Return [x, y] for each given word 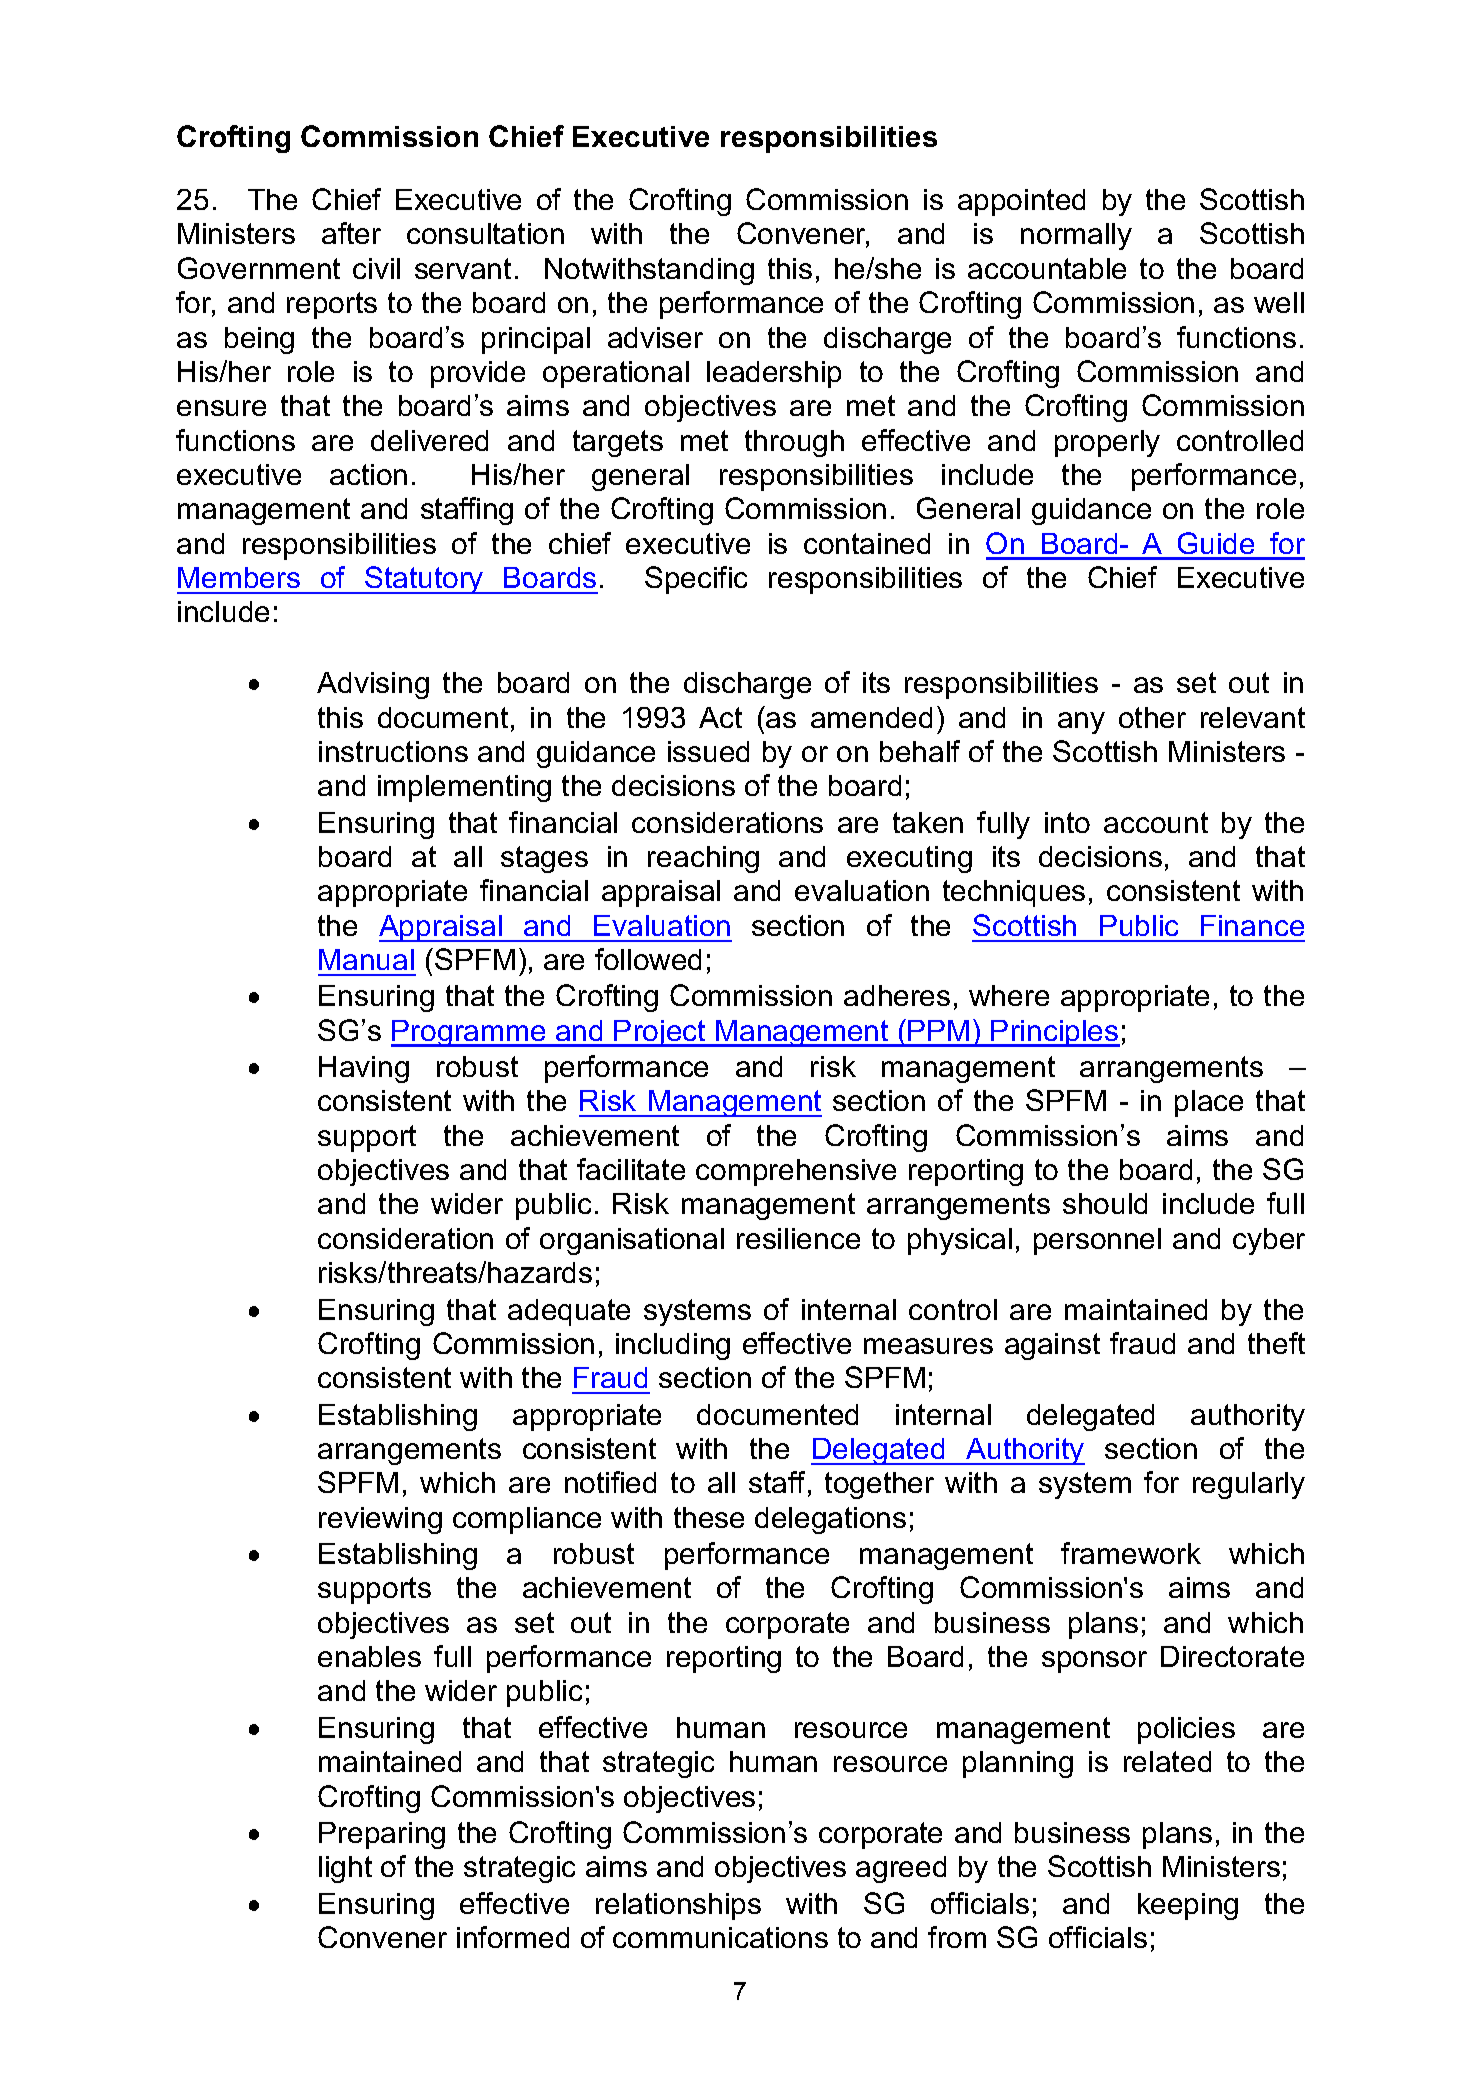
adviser [655, 337]
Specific [696, 580]
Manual [366, 959]
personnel [1097, 1241]
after [351, 233]
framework [1131, 1553]
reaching [703, 859]
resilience [798, 1238]
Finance [1252, 925]
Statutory [424, 580]
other [1152, 717]
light [345, 1869]
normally [1076, 236]
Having [364, 1069]
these [709, 1517]
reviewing [380, 1520]
